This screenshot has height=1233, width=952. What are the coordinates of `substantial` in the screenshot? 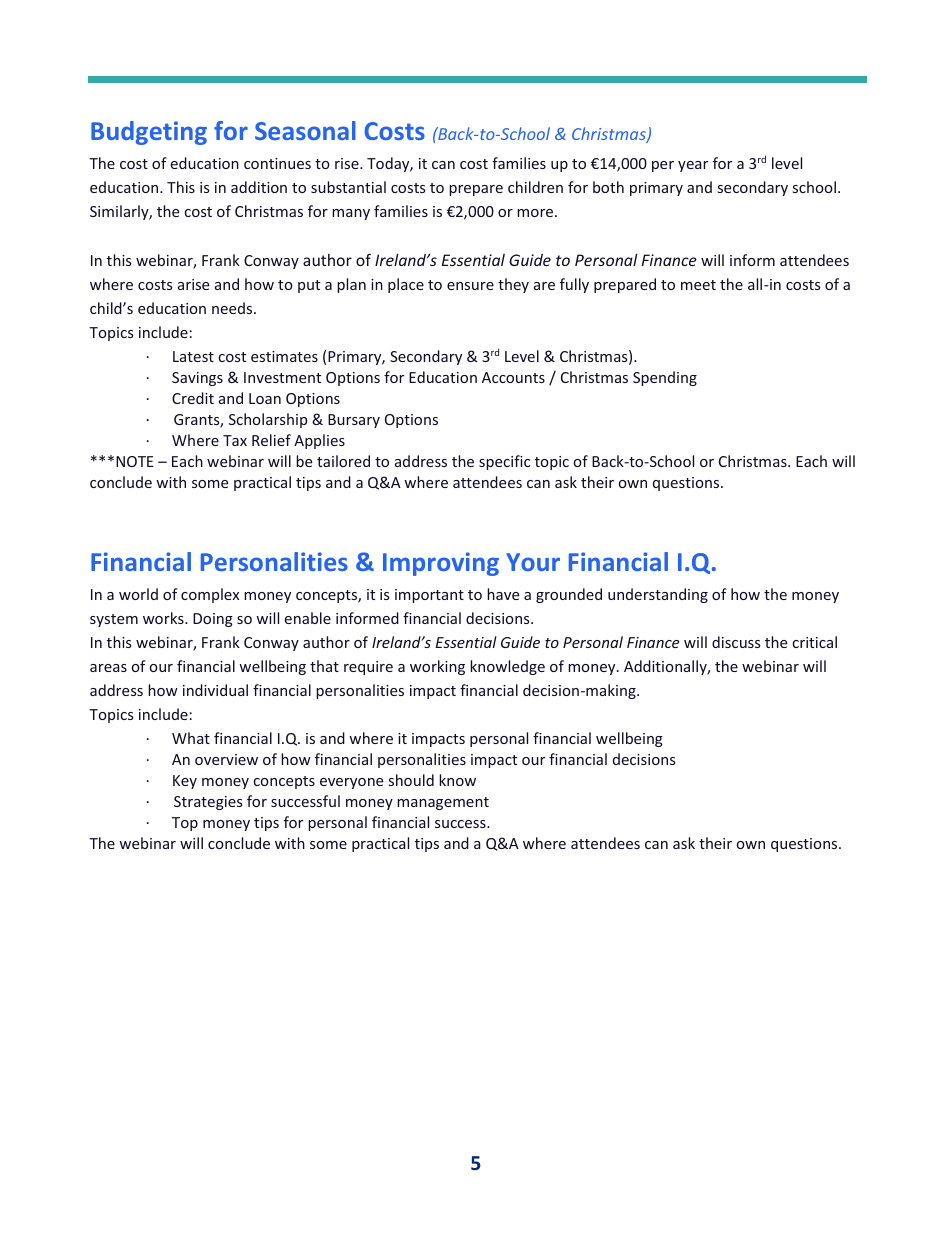 It's located at (348, 187).
